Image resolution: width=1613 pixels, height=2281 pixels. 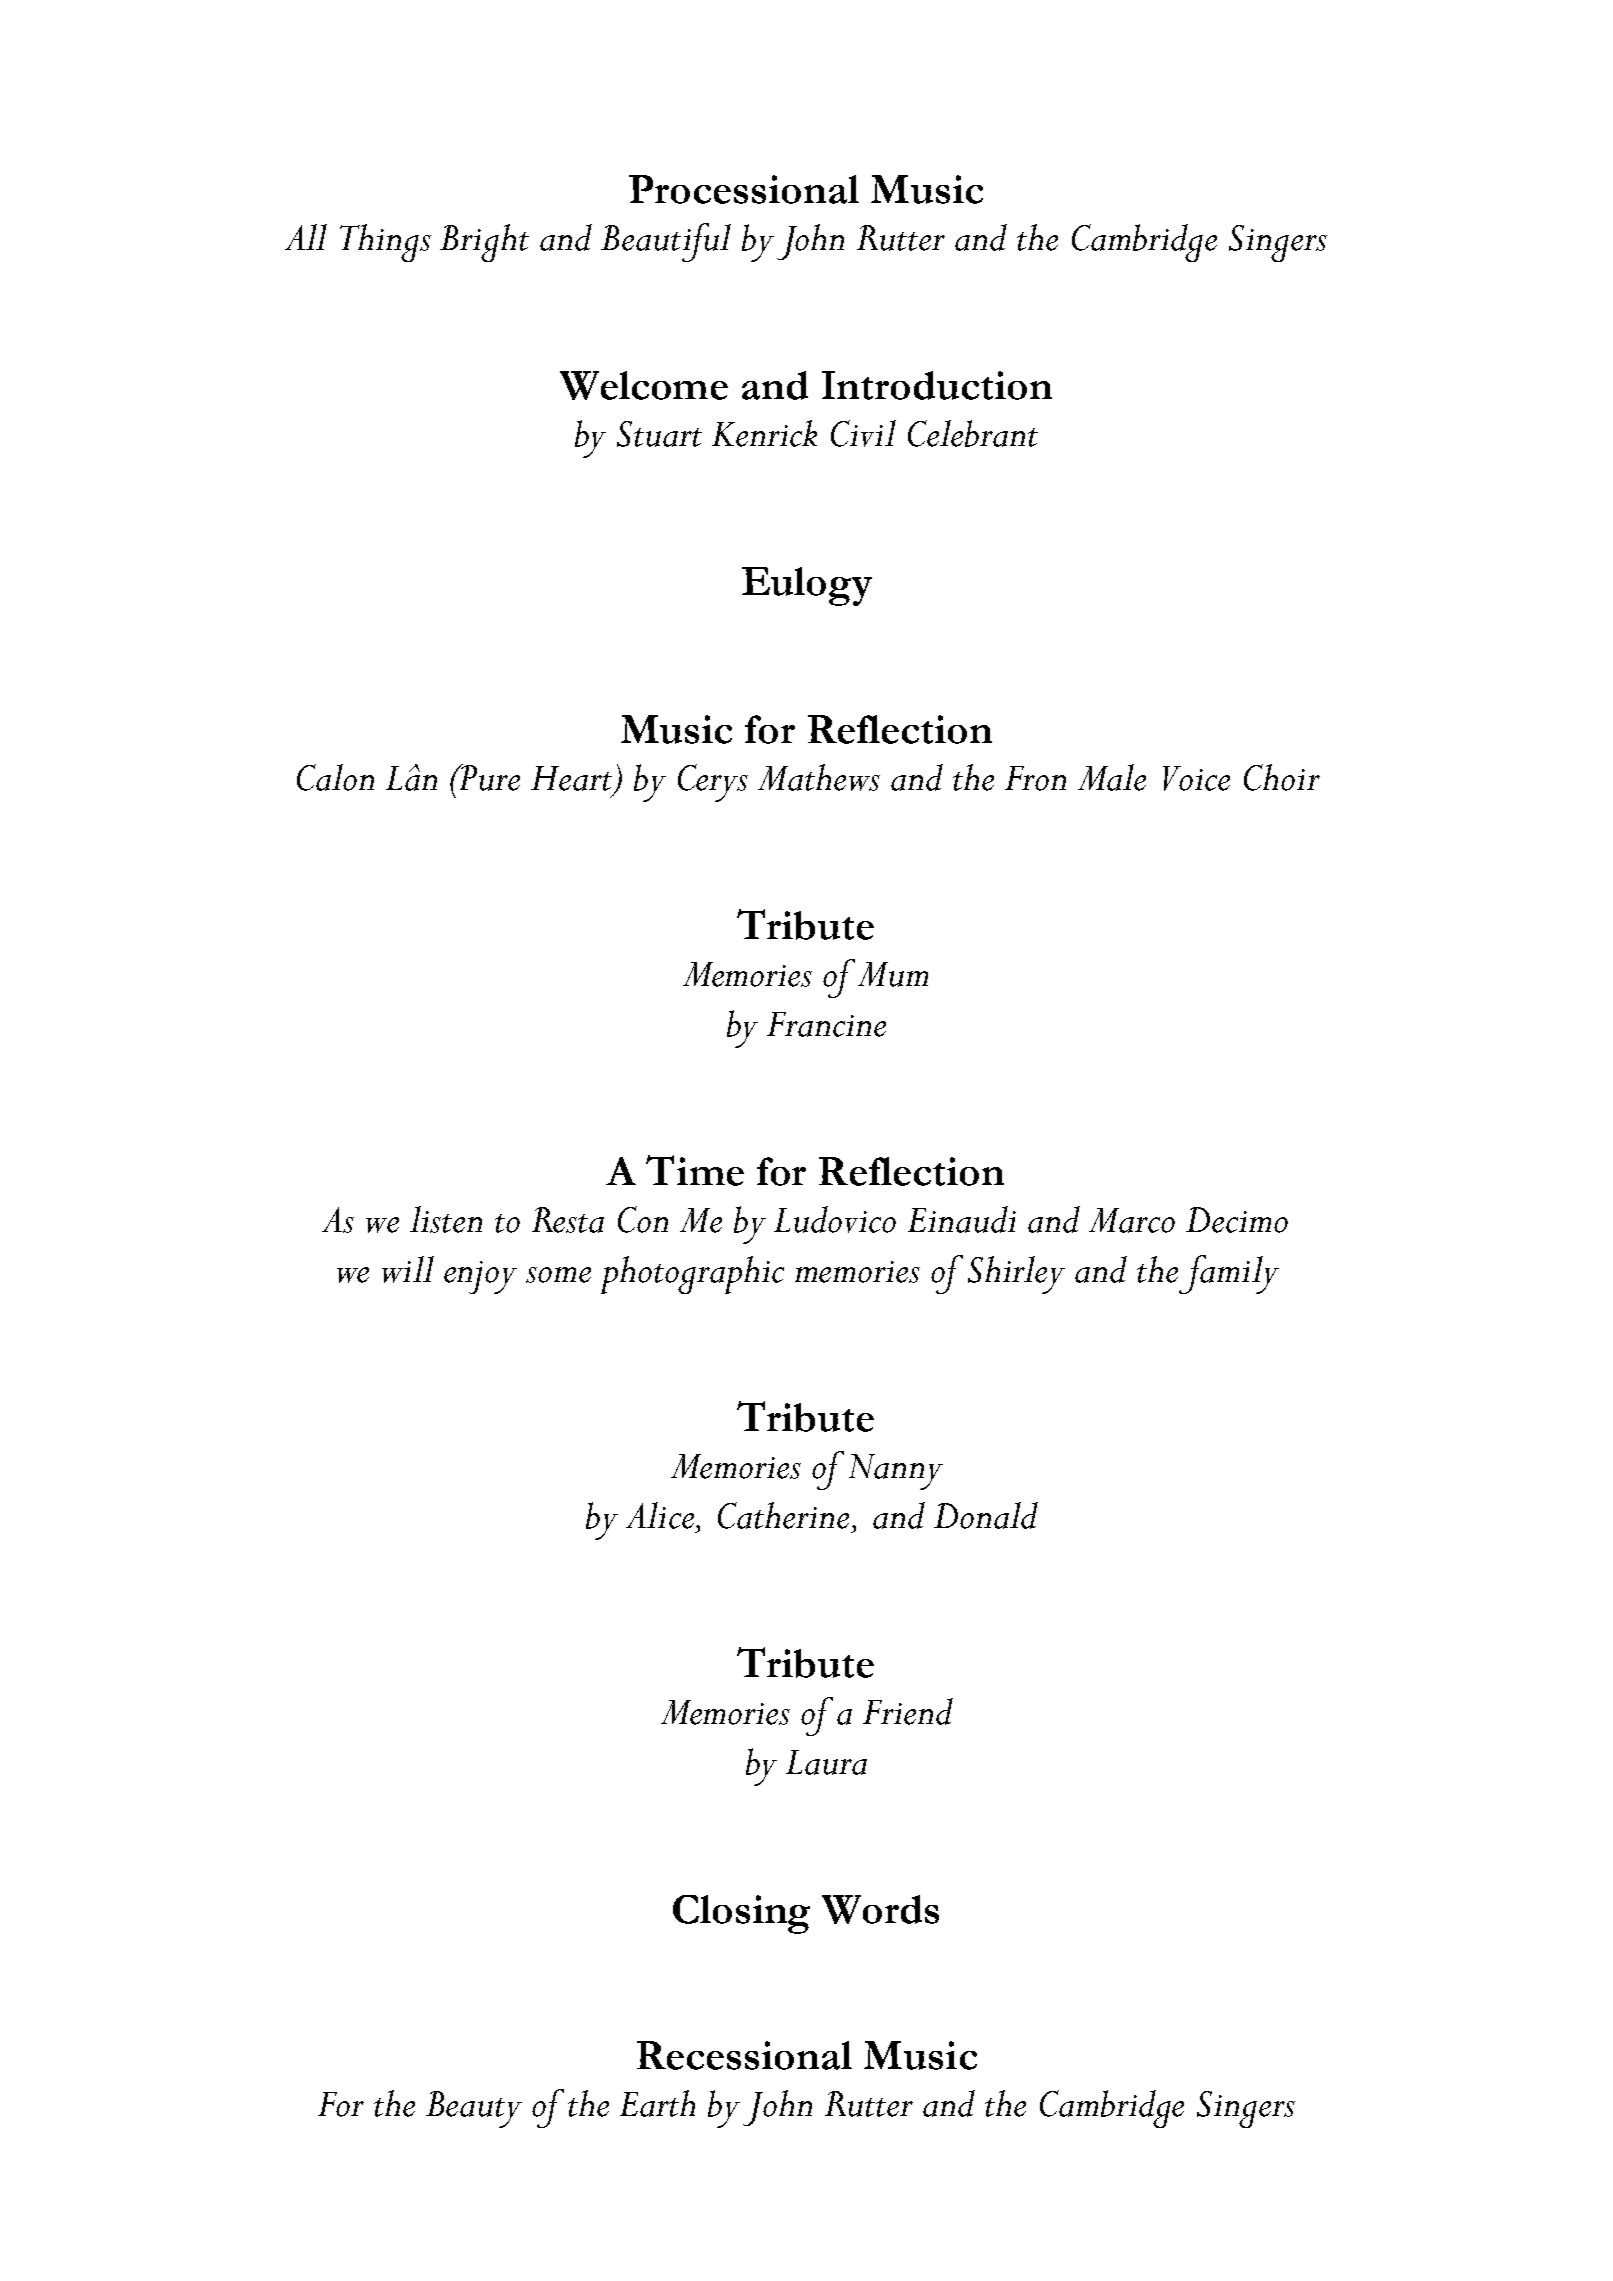 I want to click on Beauty, so click(x=474, y=2109).
